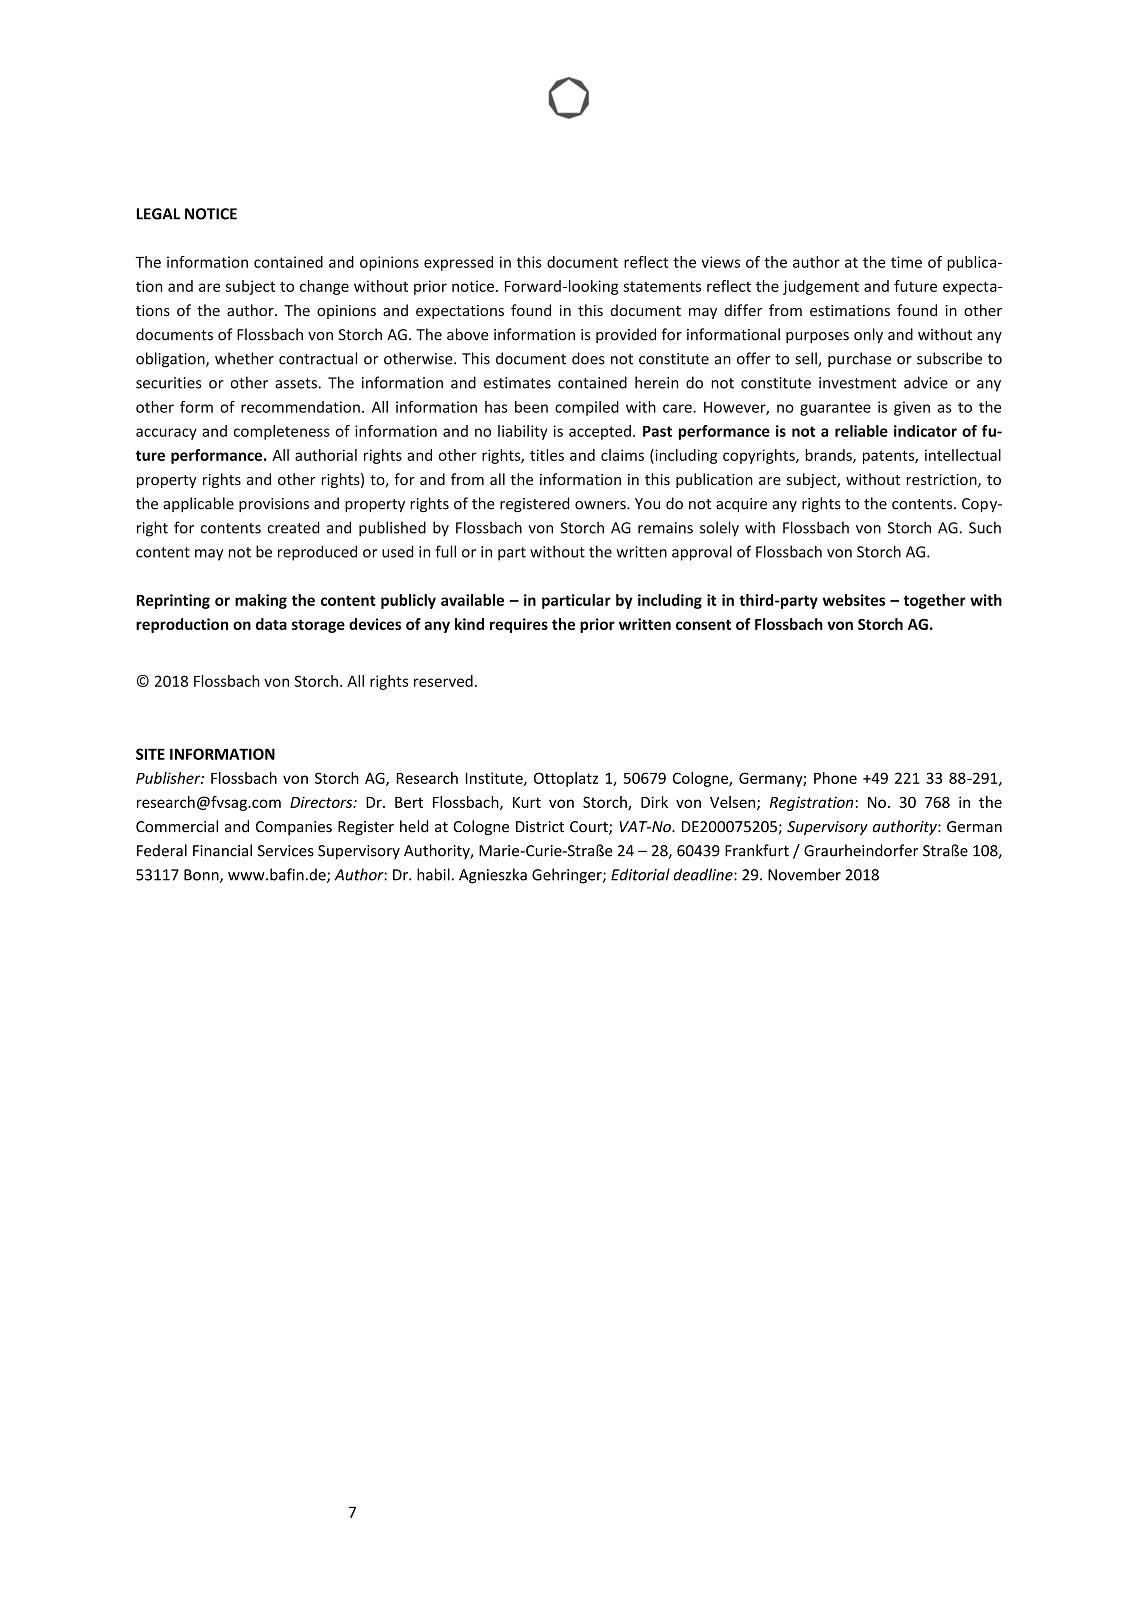 This screenshot has height=1609, width=1138. I want to click on requires, so click(519, 625).
